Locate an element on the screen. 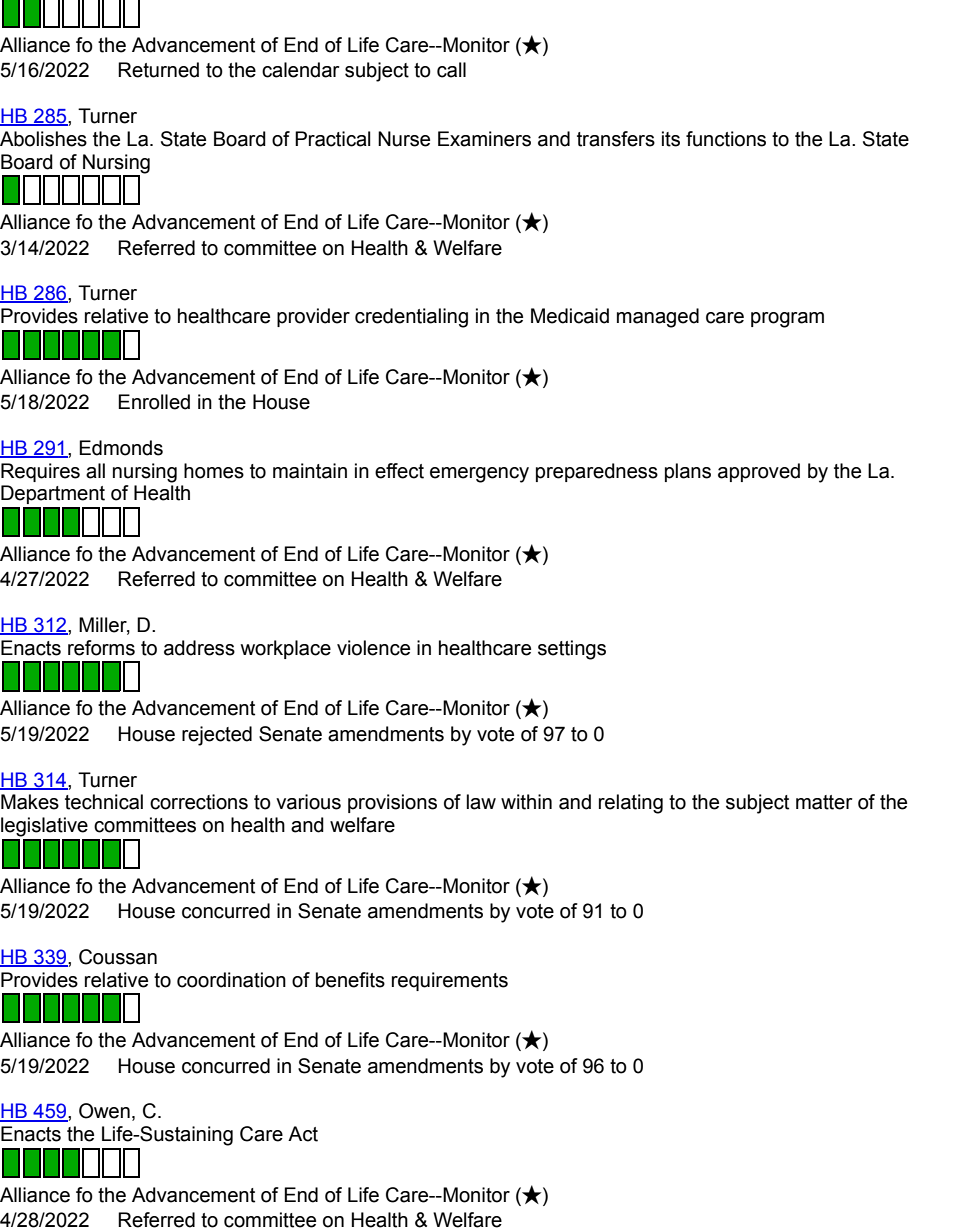 The width and height of the screenshot is (967, 1232). benefits is located at coordinates (350, 980).
